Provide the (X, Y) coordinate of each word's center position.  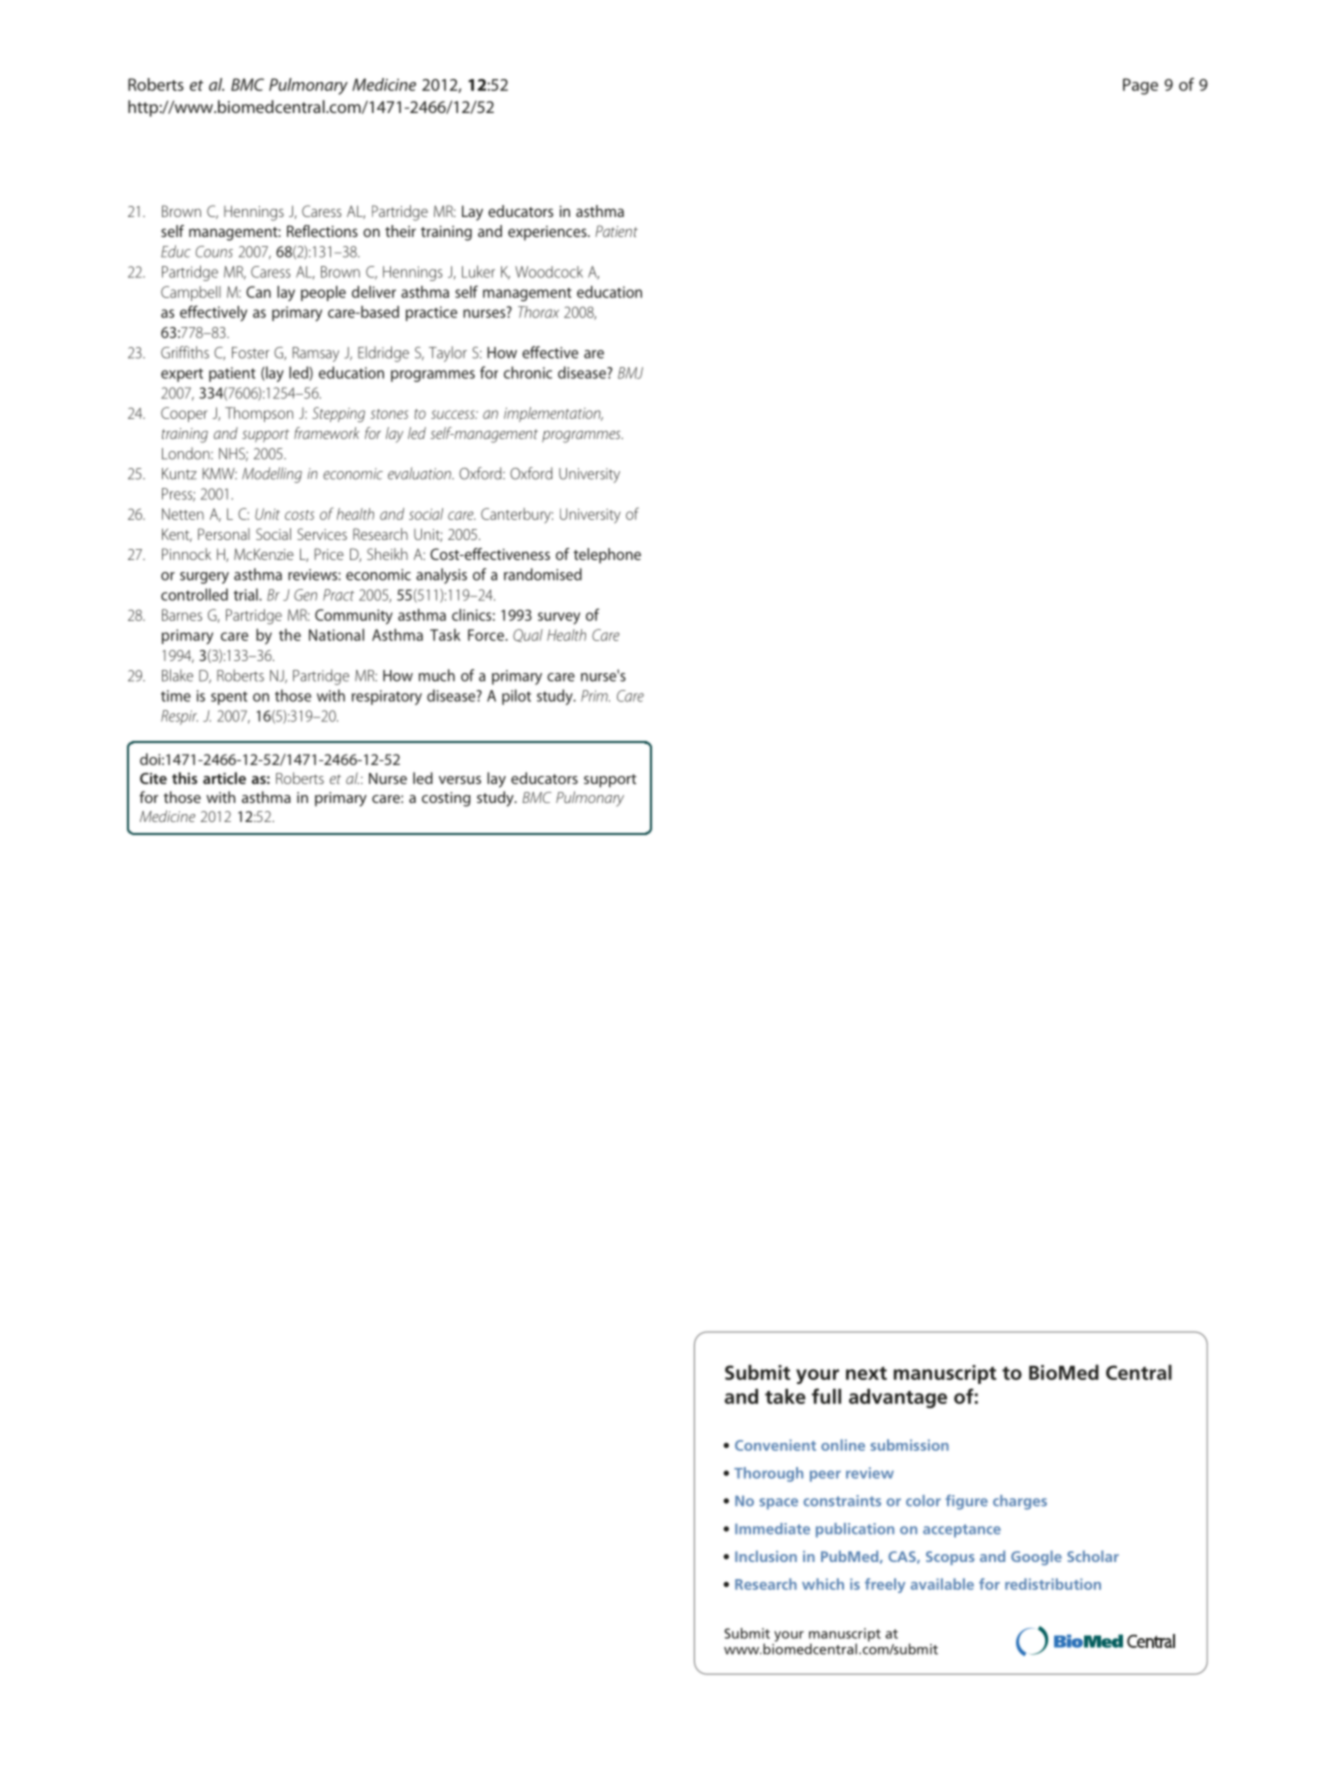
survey (559, 618)
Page (1140, 86)
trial (247, 594)
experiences (548, 233)
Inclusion (766, 1556)
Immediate (772, 1529)
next (866, 1373)
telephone (607, 556)
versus (460, 780)
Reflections (322, 231)
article (224, 778)
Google (1036, 1557)
